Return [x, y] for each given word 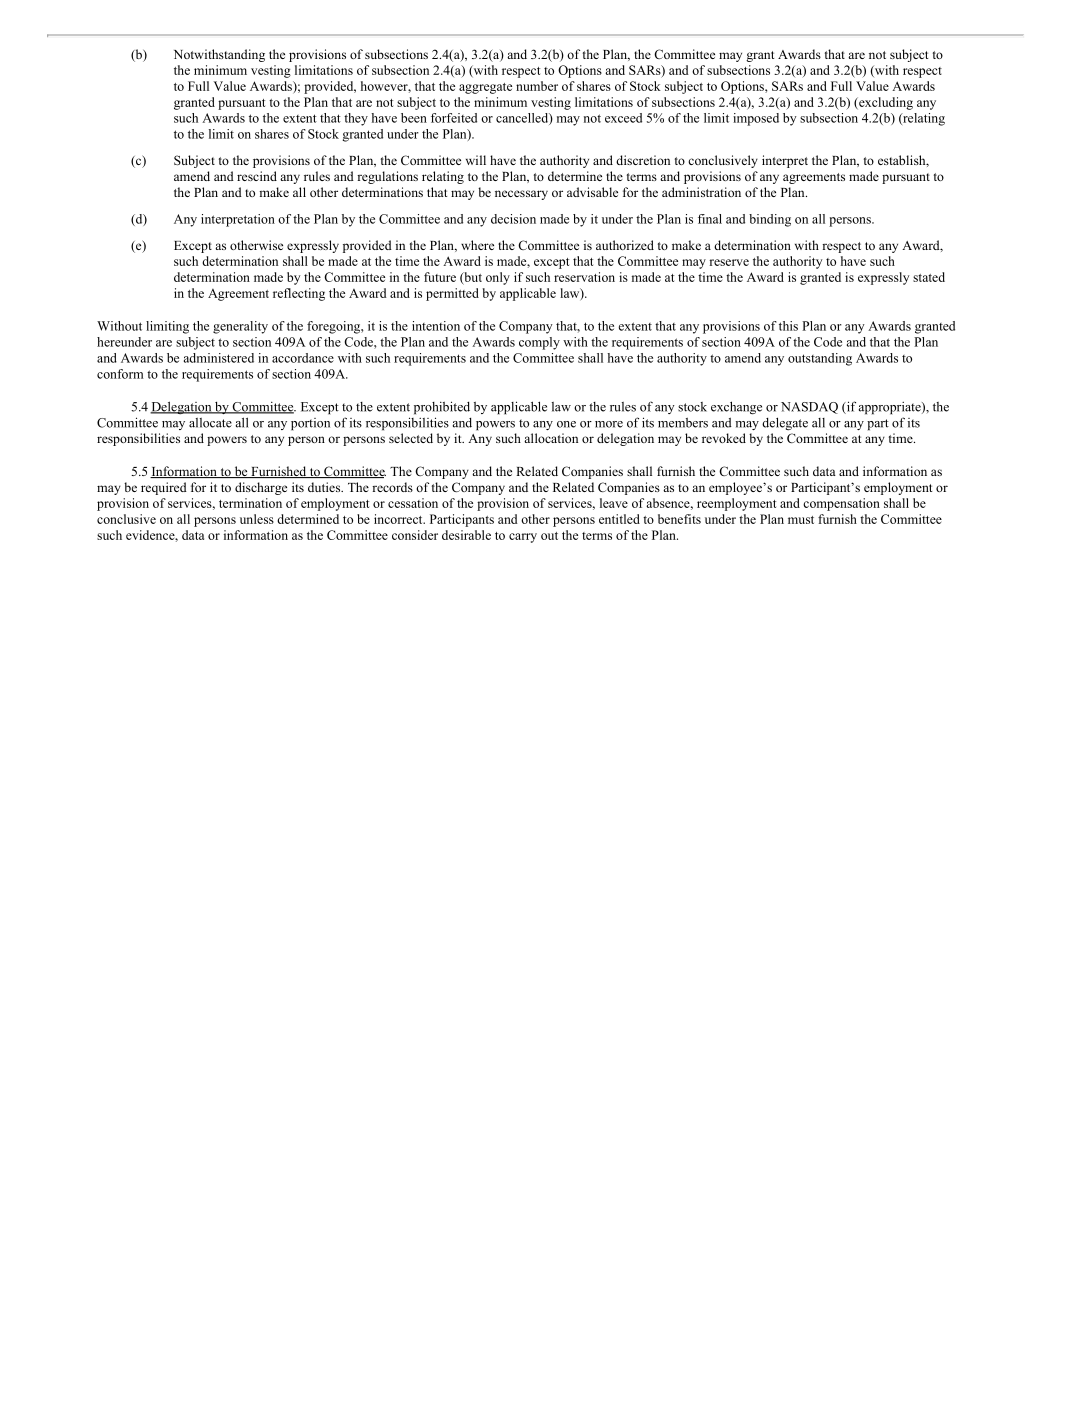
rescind [257, 176]
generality [240, 327]
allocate [210, 423]
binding [770, 220]
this [788, 326]
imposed [756, 119]
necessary [521, 195]
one [566, 424]
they [356, 119]
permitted [452, 294]
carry [523, 538]
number [537, 86]
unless [257, 519]
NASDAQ [809, 408]
